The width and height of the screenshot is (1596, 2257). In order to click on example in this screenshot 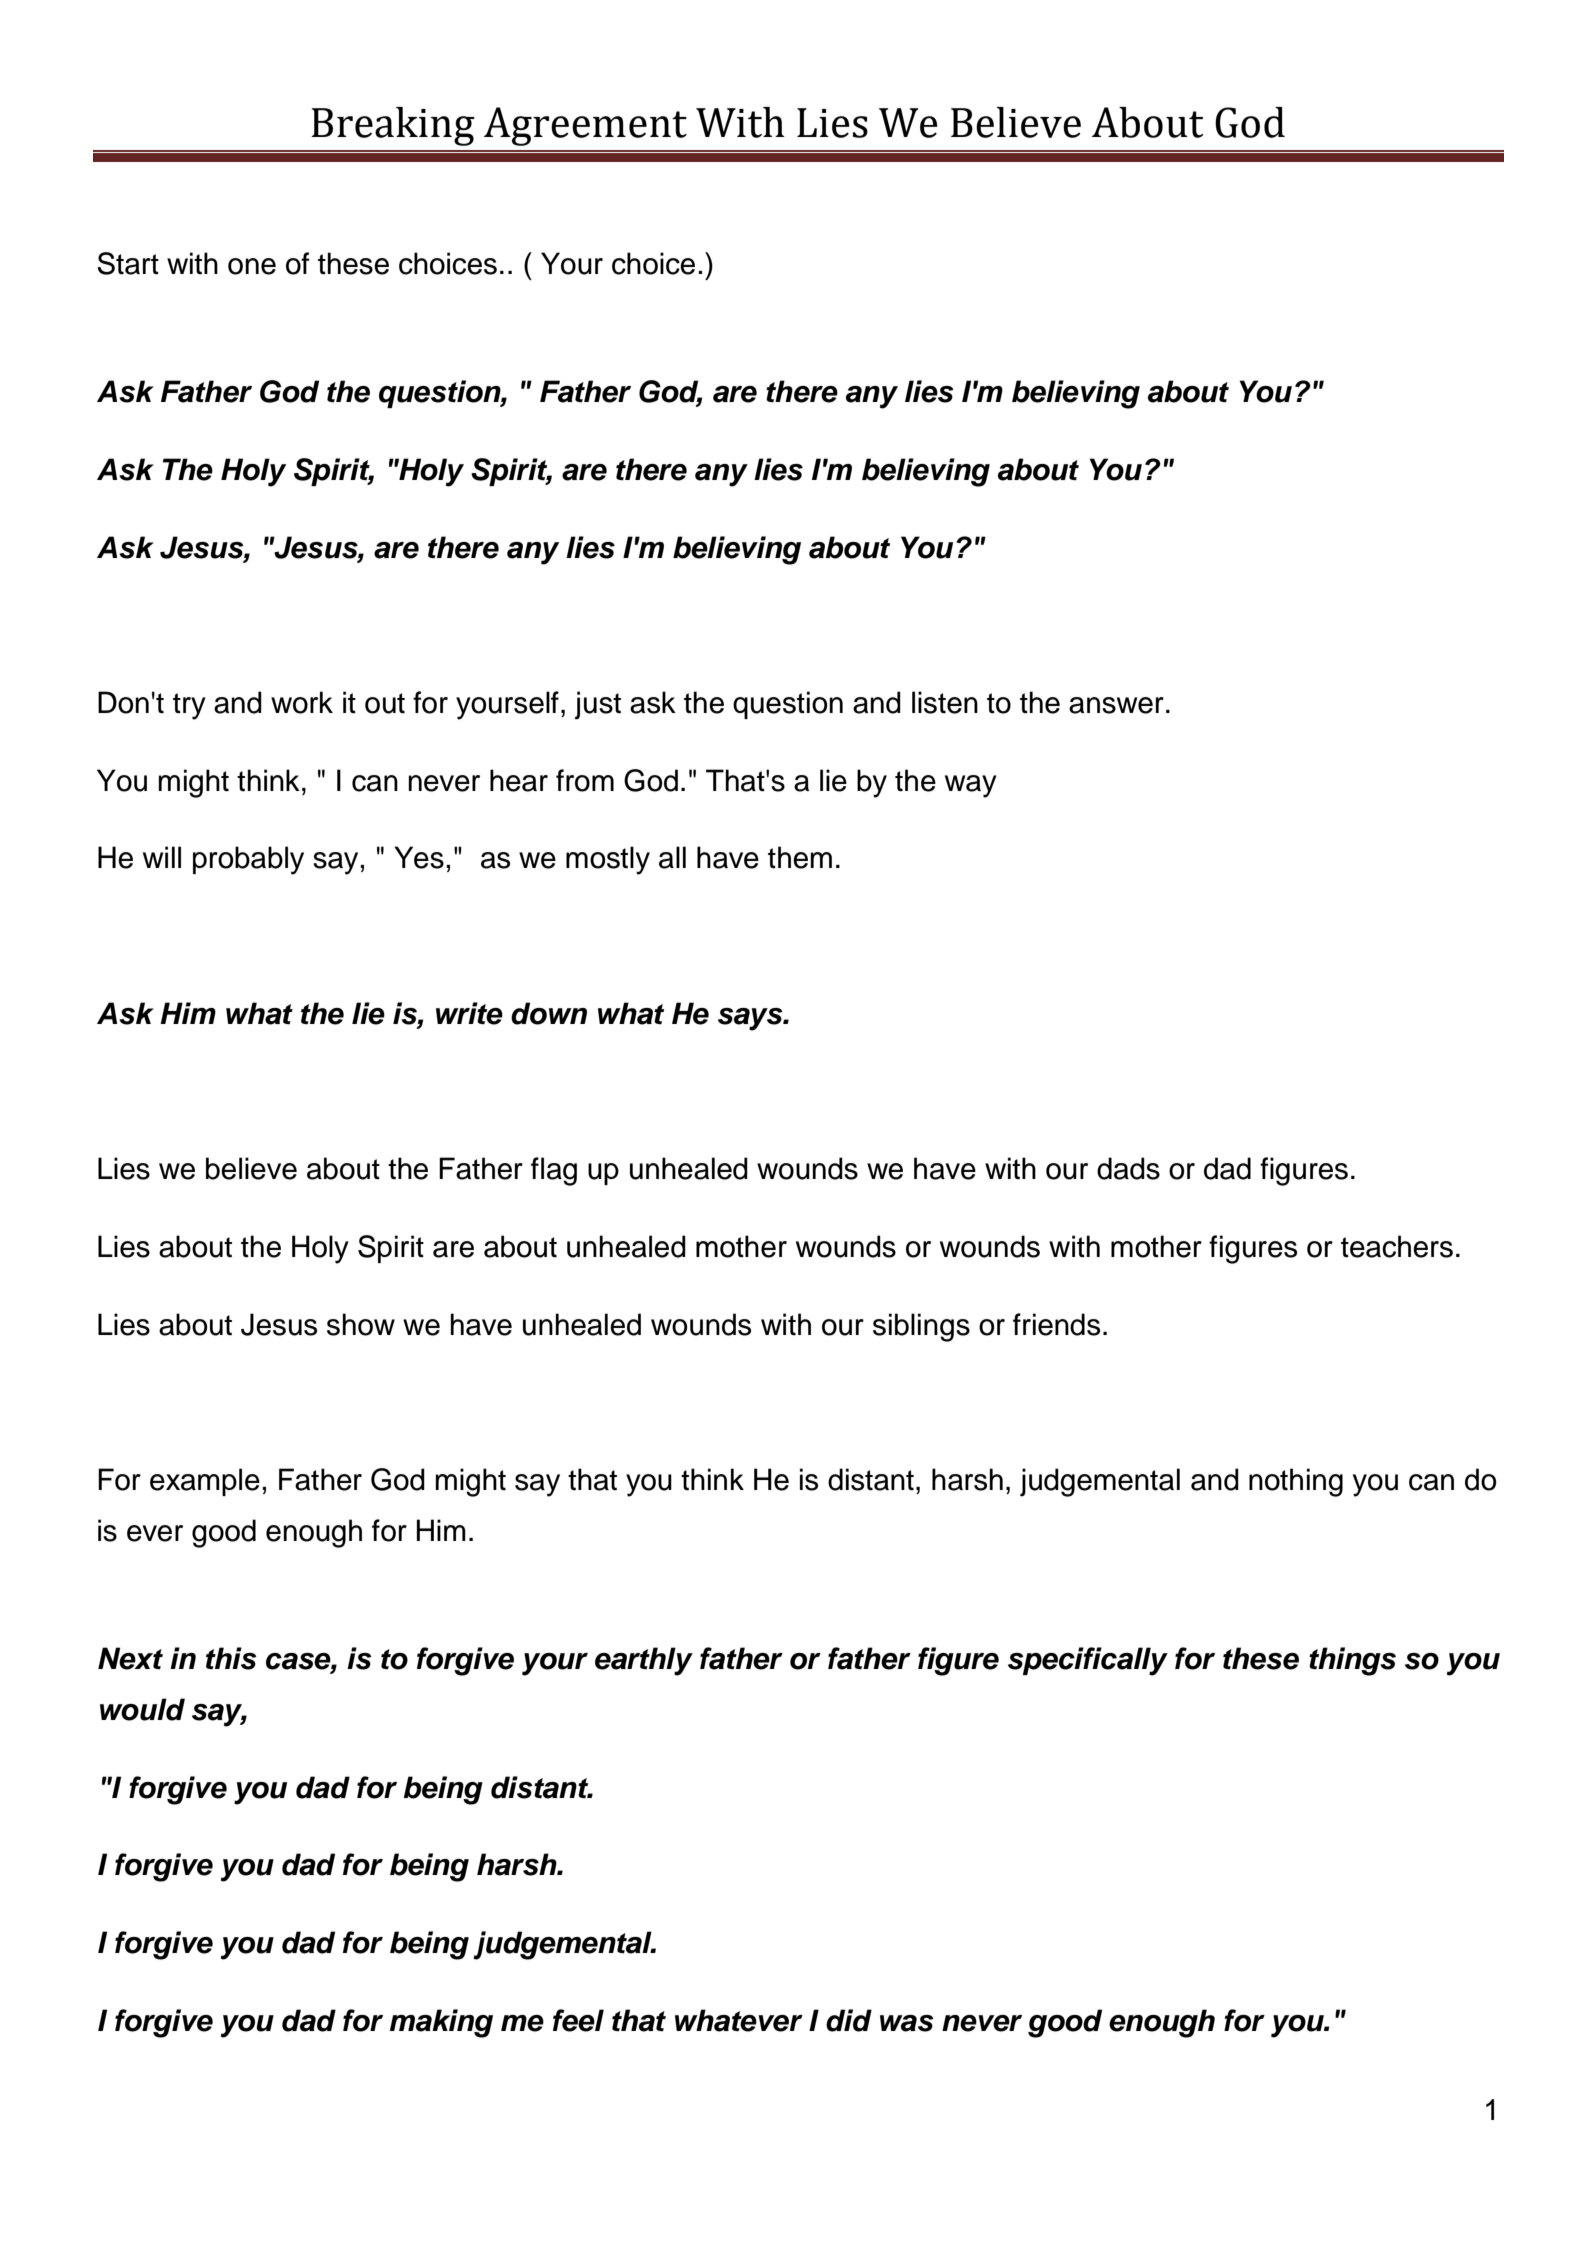, I will do `click(205, 1482)`.
